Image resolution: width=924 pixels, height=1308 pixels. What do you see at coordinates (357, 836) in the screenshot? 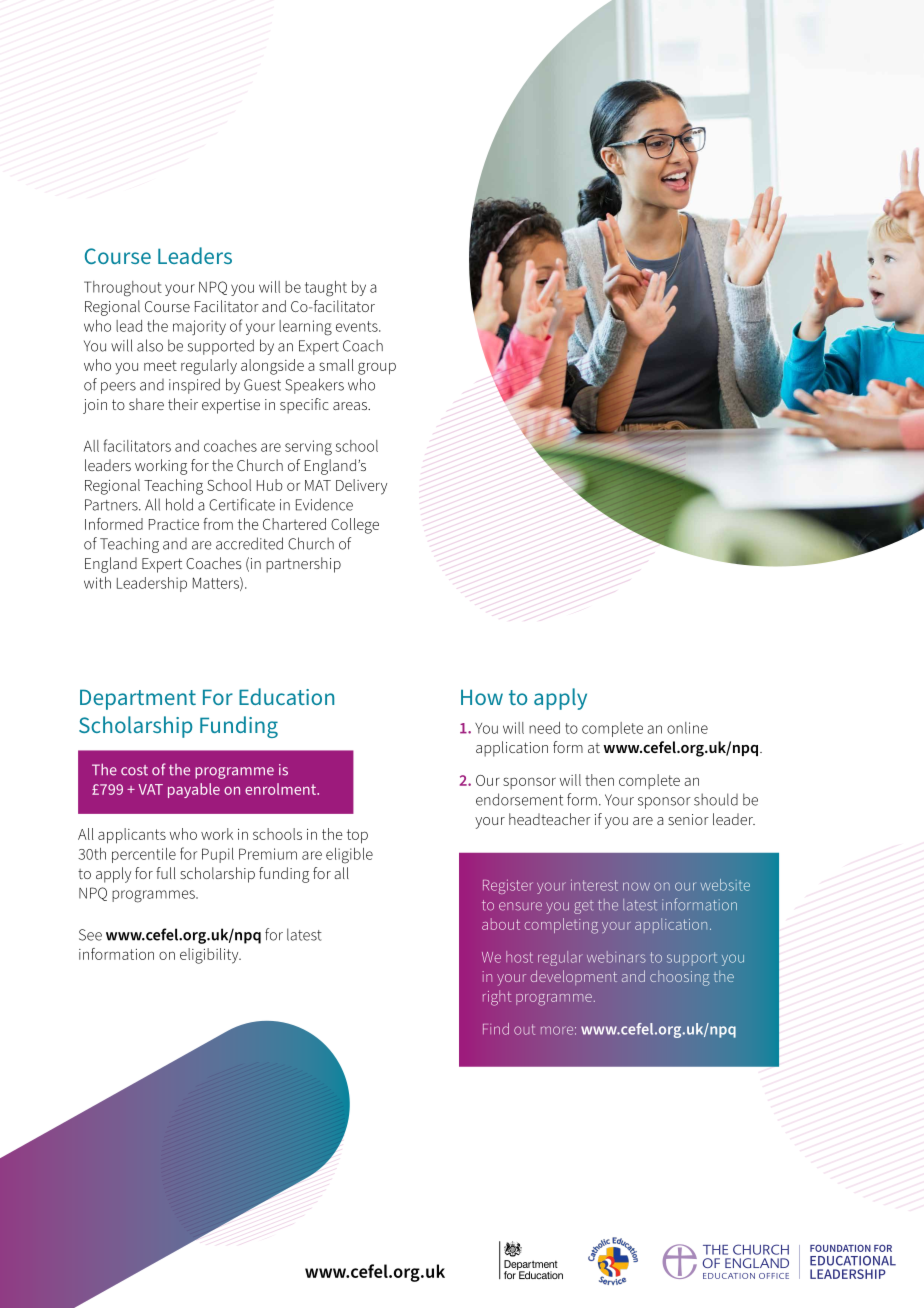
I see `top` at bounding box center [357, 836].
